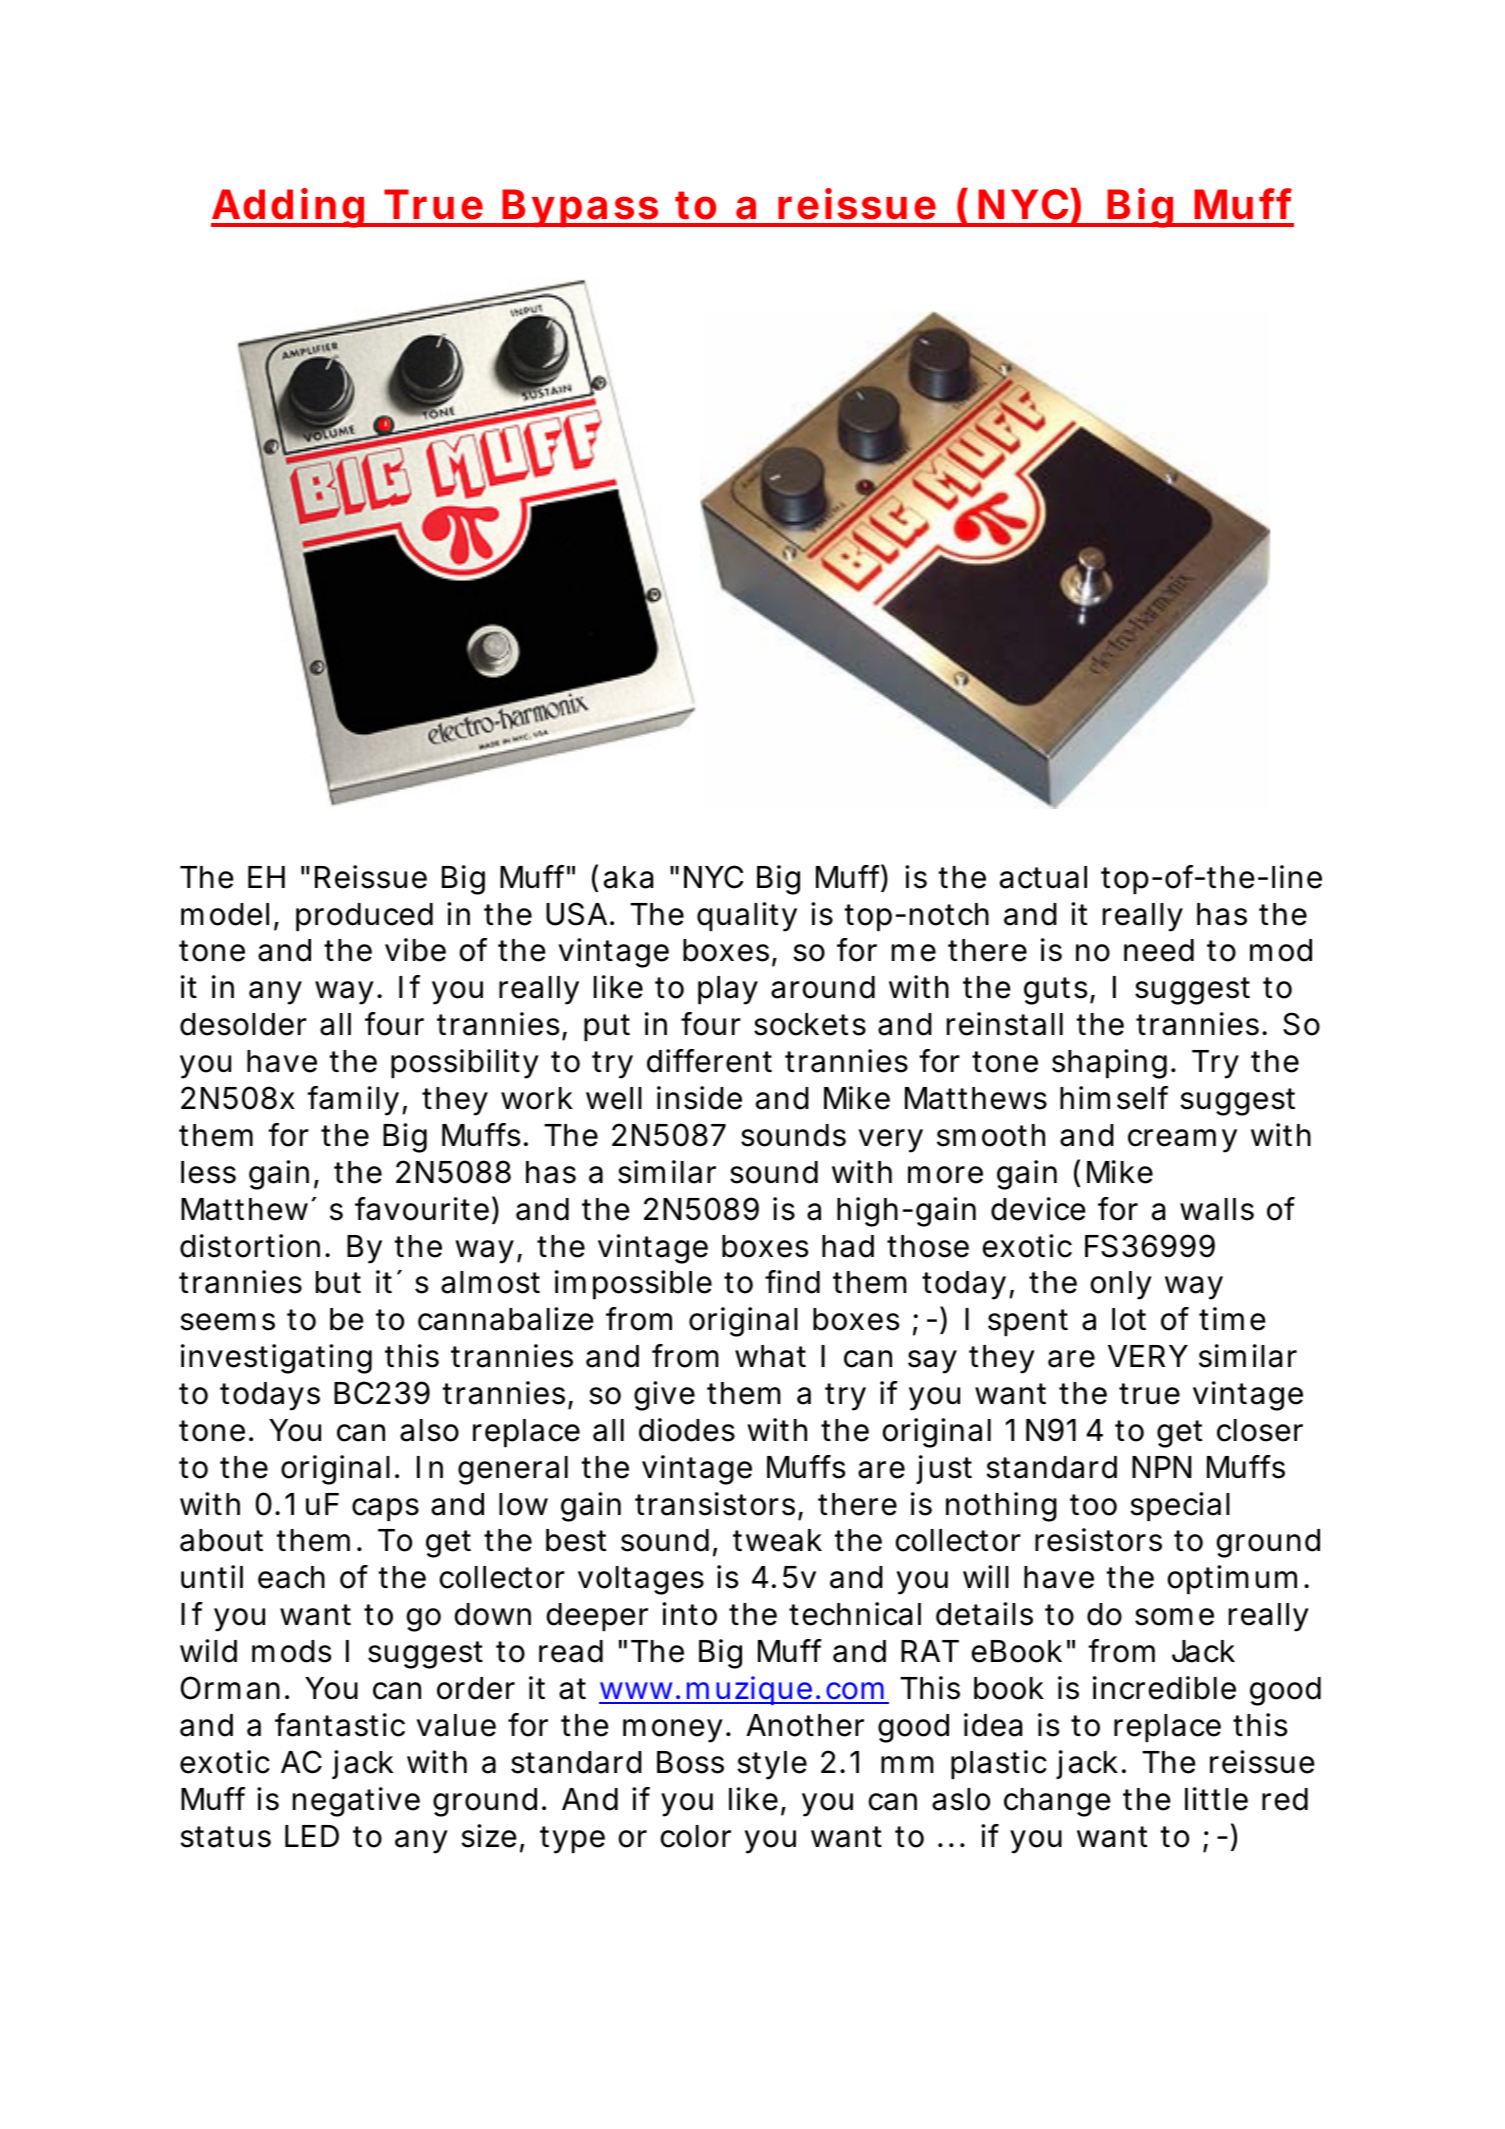 The width and height of the image is (1505, 2129). I want to click on Adding, so click(288, 208).
